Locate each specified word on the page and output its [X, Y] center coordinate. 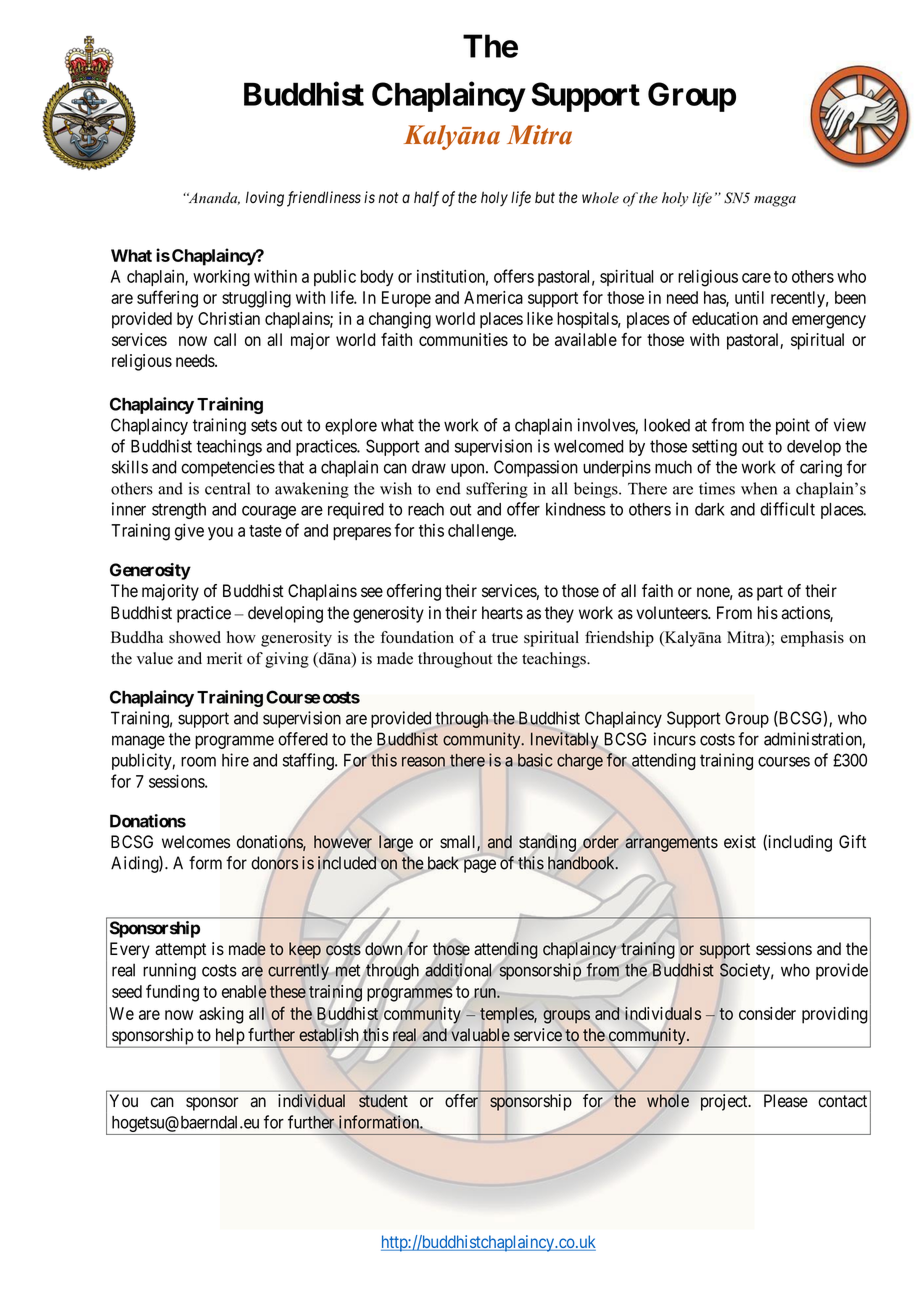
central [227, 488]
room [198, 762]
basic [535, 760]
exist [740, 842]
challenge [481, 532]
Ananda [213, 198]
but [545, 197]
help [229, 1037]
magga [775, 201]
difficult [787, 509]
